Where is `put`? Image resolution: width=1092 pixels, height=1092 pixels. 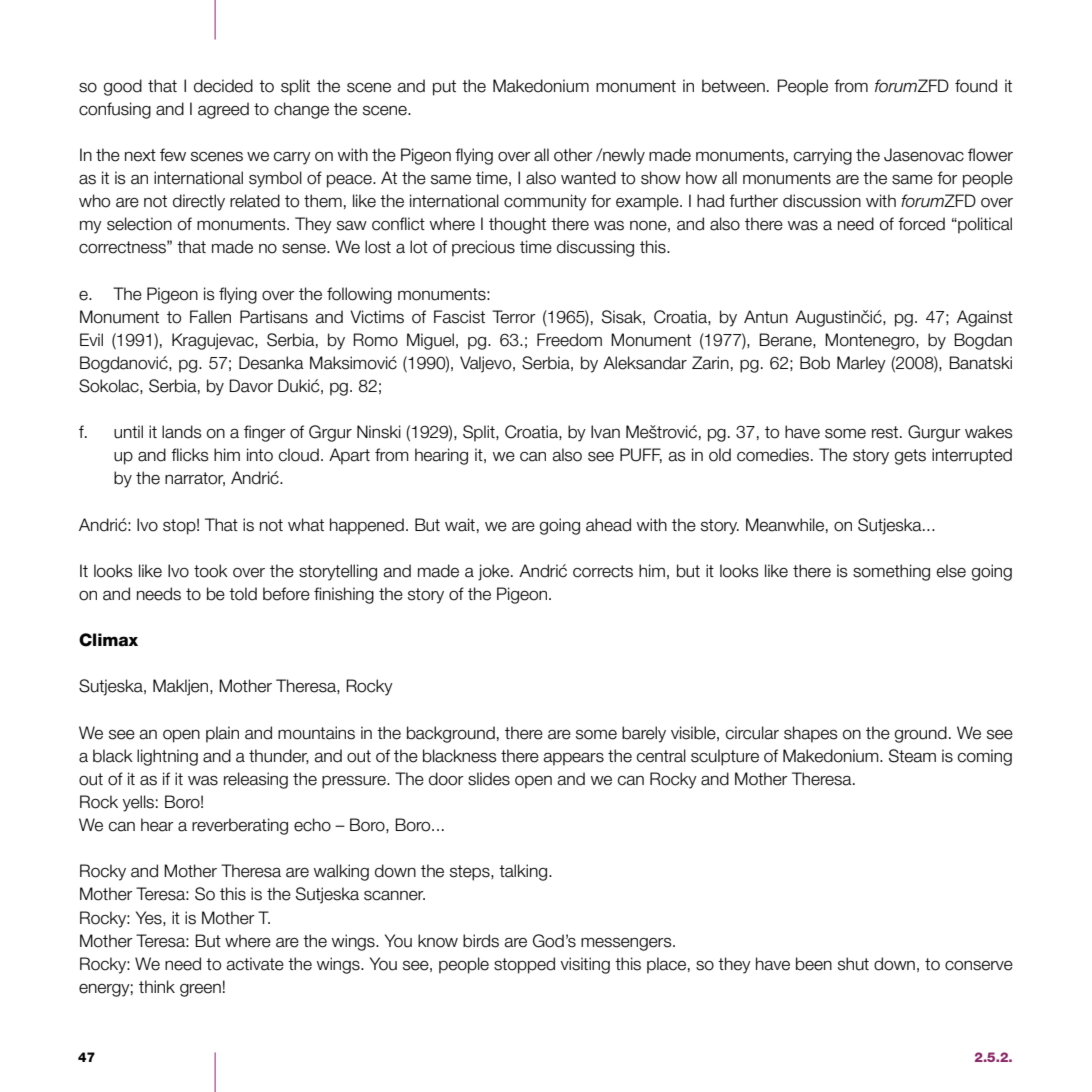
put is located at coordinates (444, 88).
